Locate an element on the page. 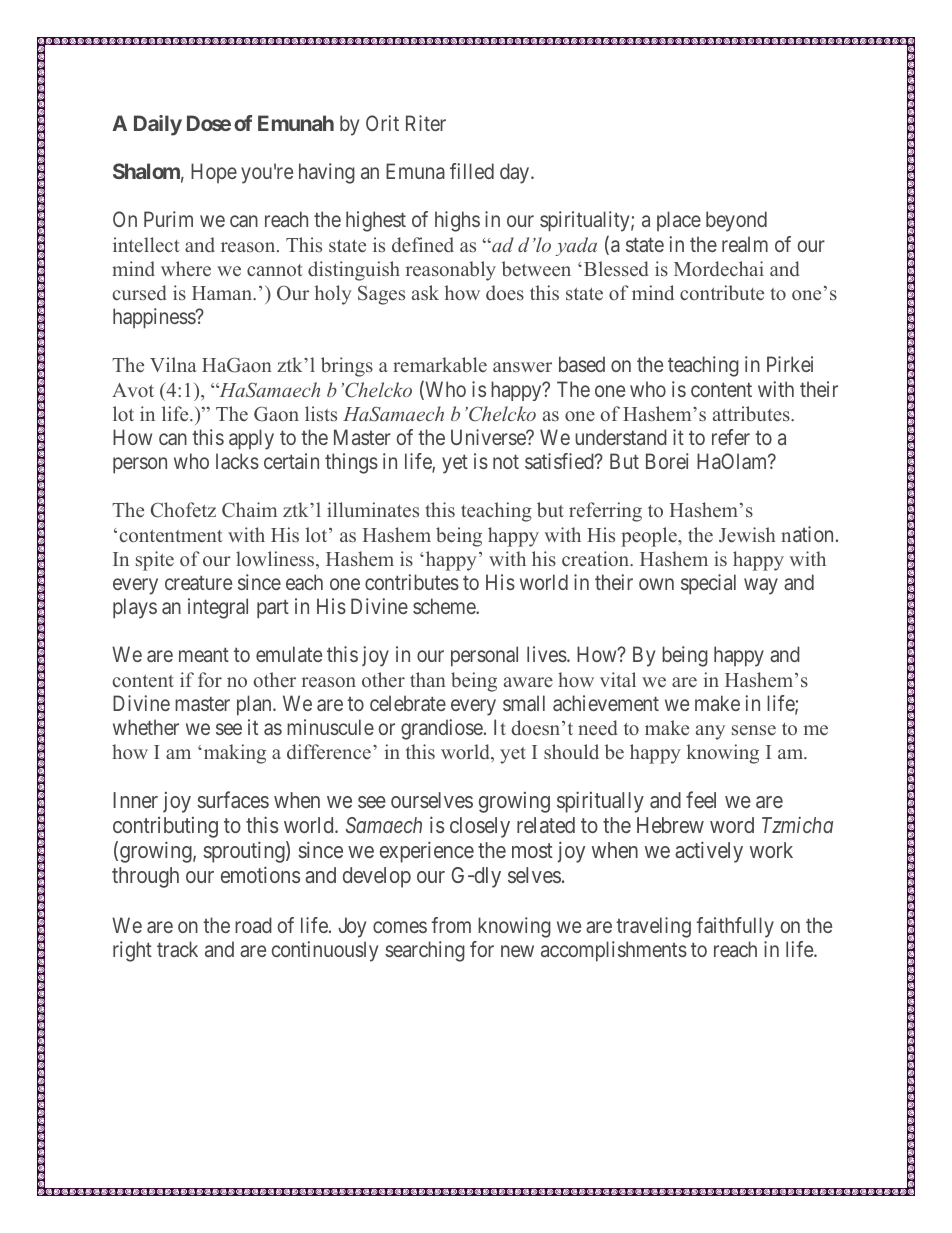 Image resolution: width=952 pixels, height=1233 pixels. remarkable is located at coordinates (440, 364).
